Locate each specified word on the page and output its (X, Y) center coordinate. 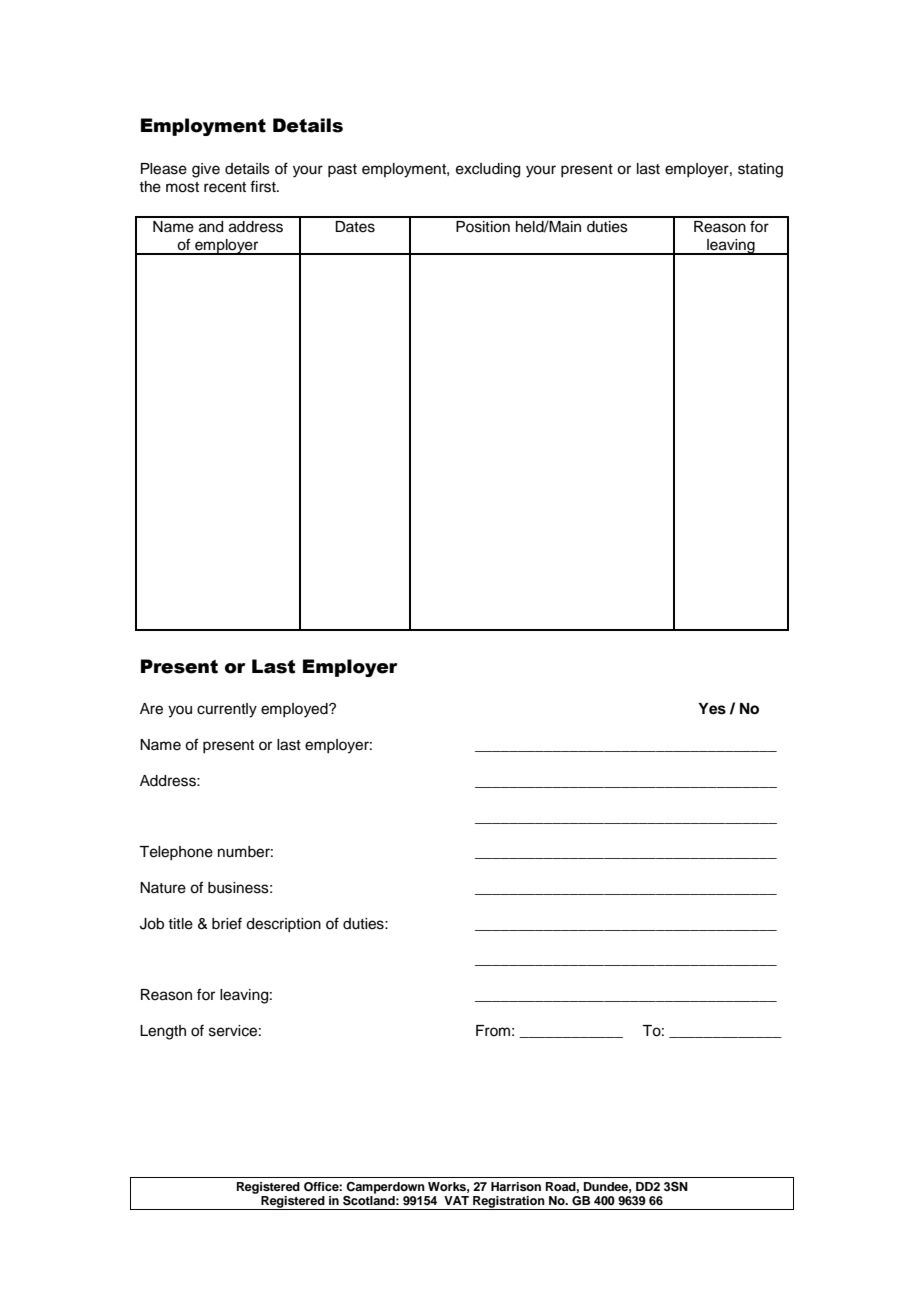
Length (163, 1032)
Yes (712, 709)
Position (483, 227)
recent (225, 187)
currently (227, 710)
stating (760, 170)
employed (295, 710)
